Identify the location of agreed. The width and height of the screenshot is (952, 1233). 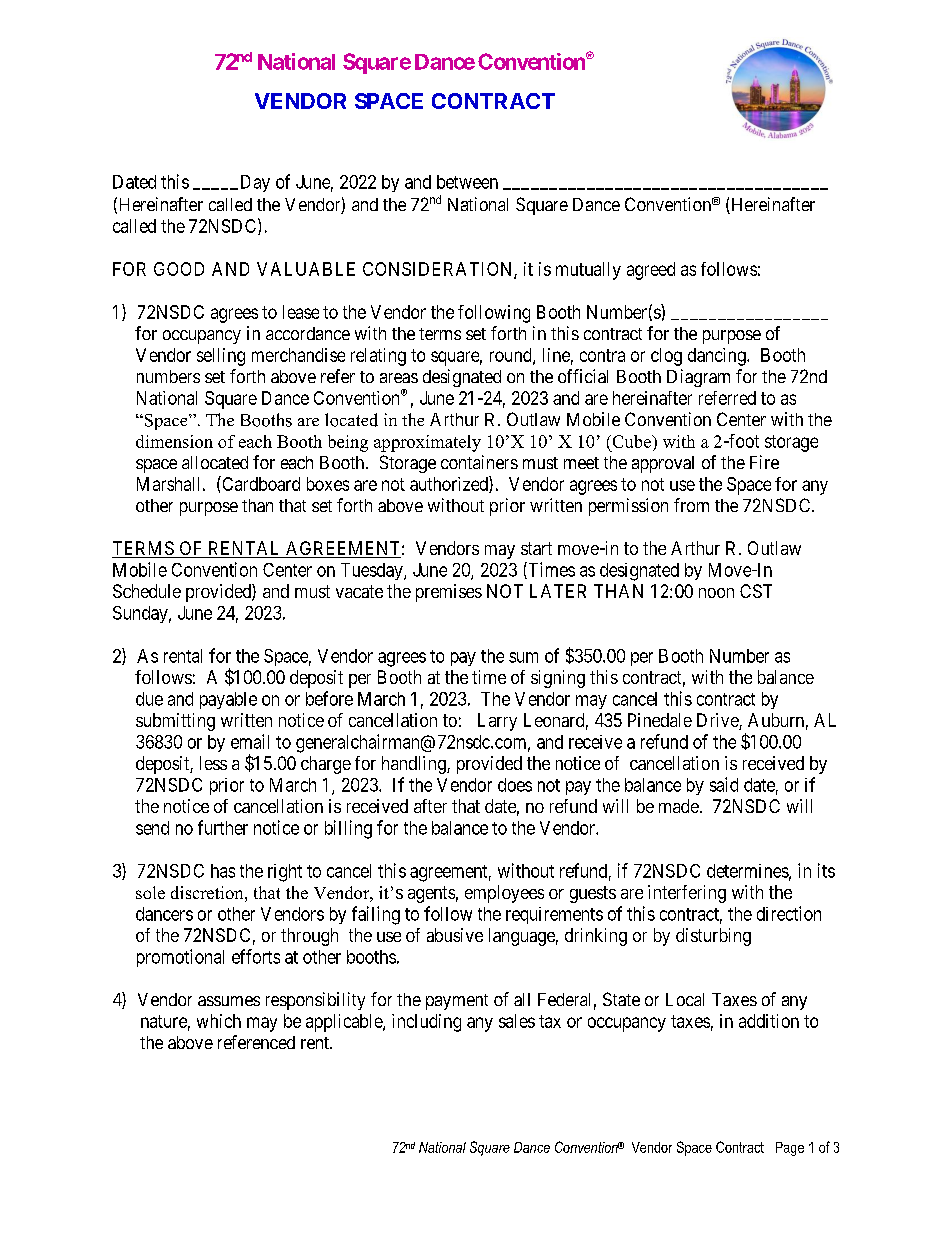
(651, 271).
